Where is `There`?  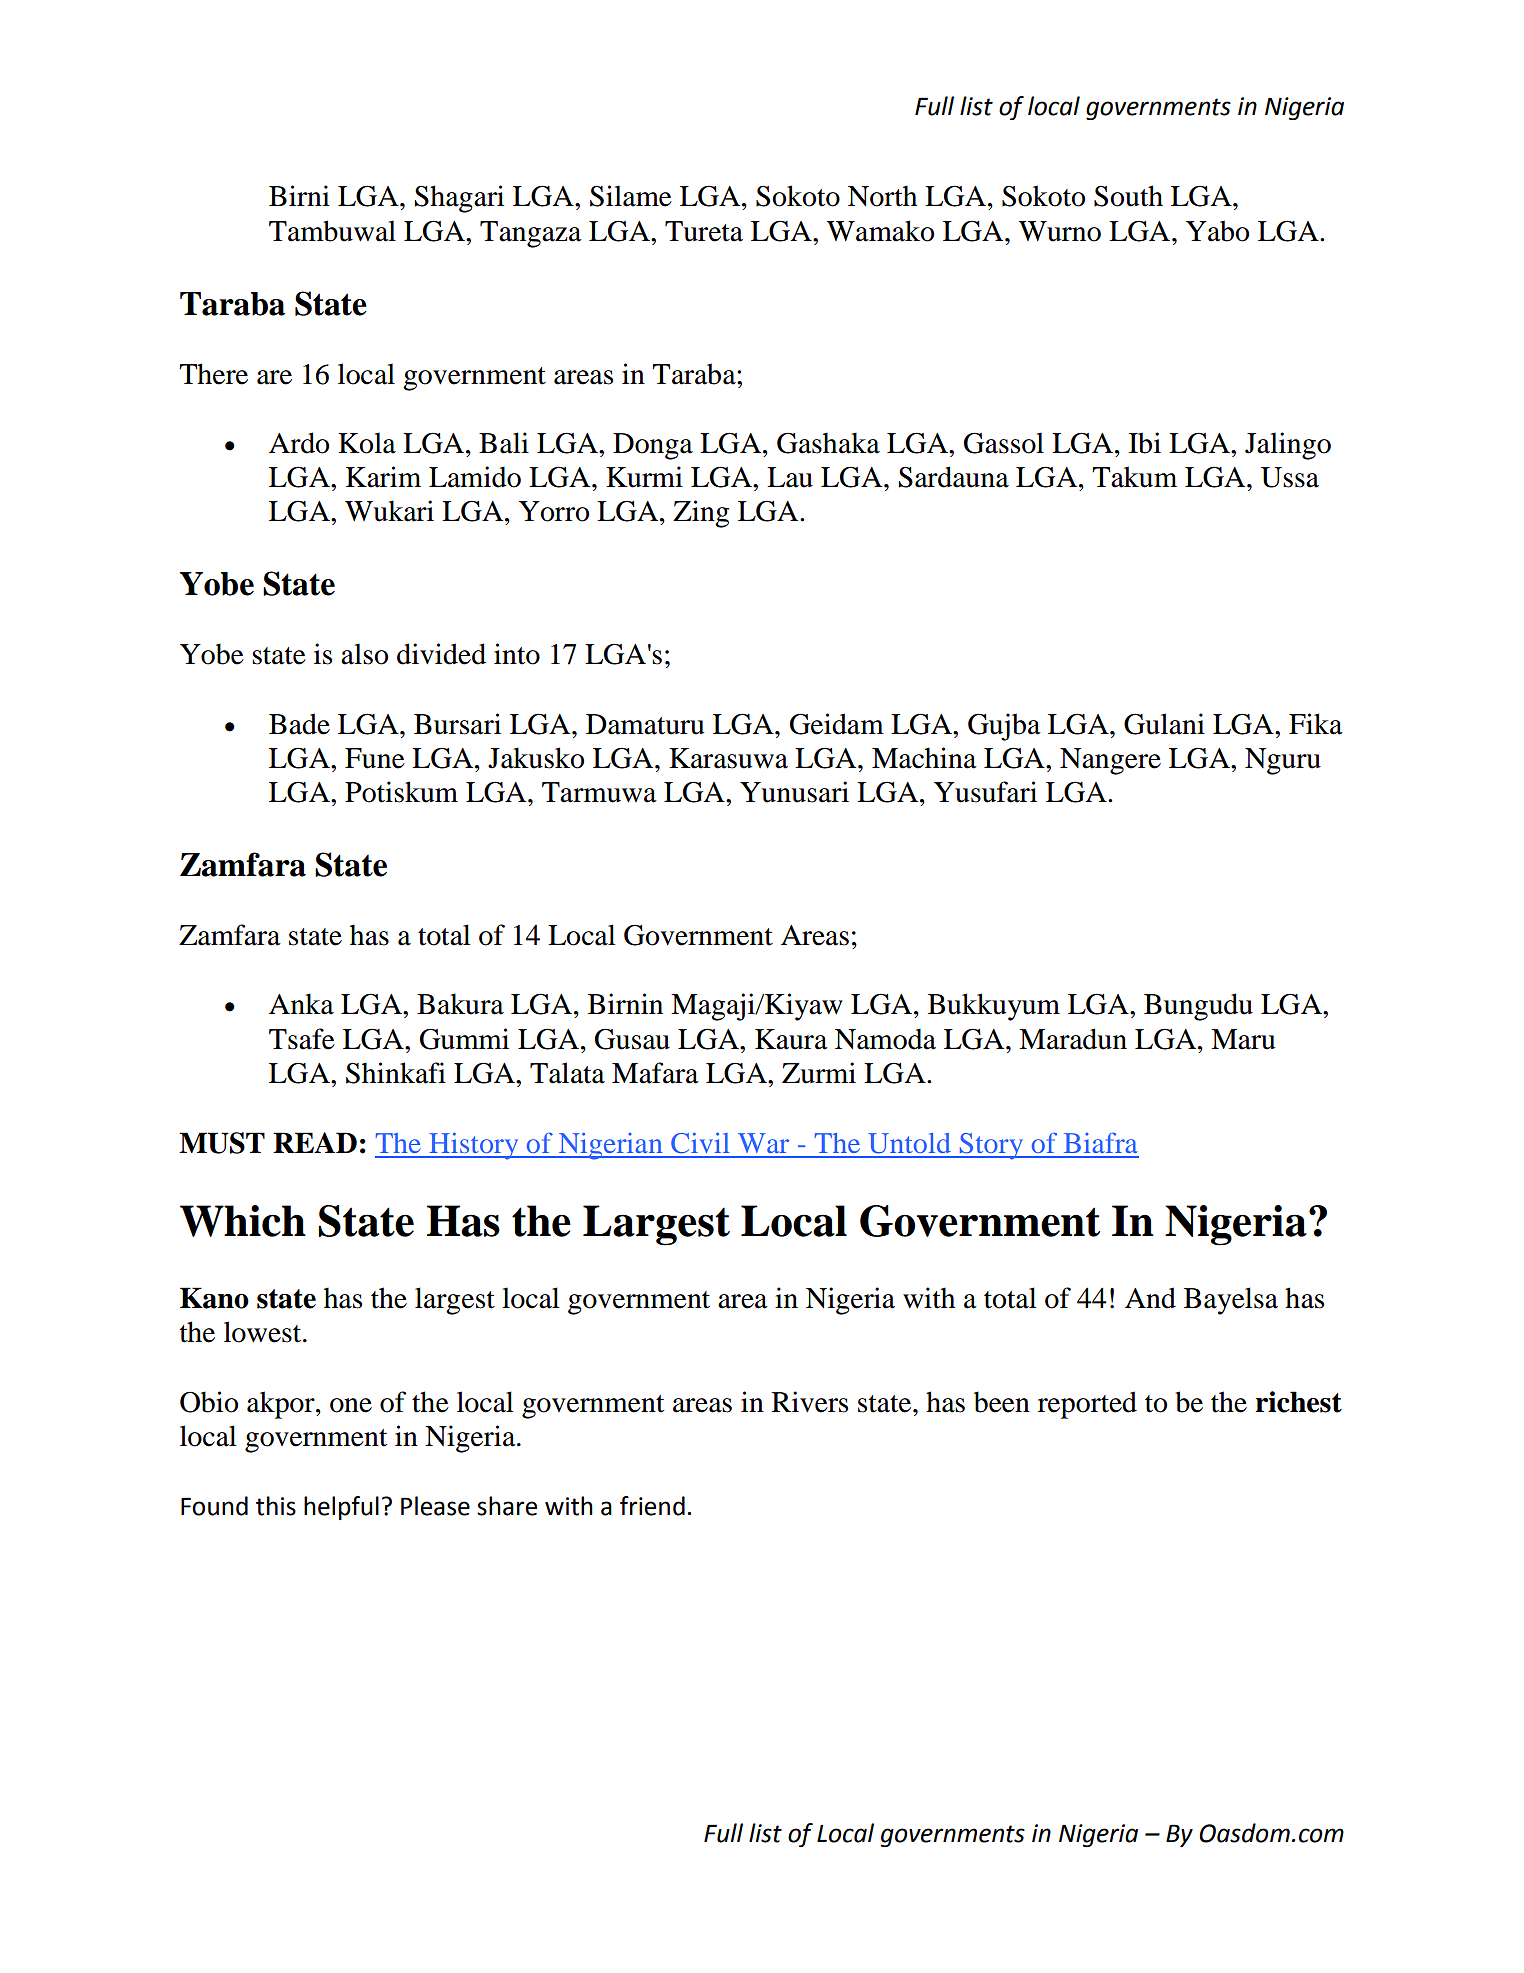 There is located at coordinates (213, 374).
